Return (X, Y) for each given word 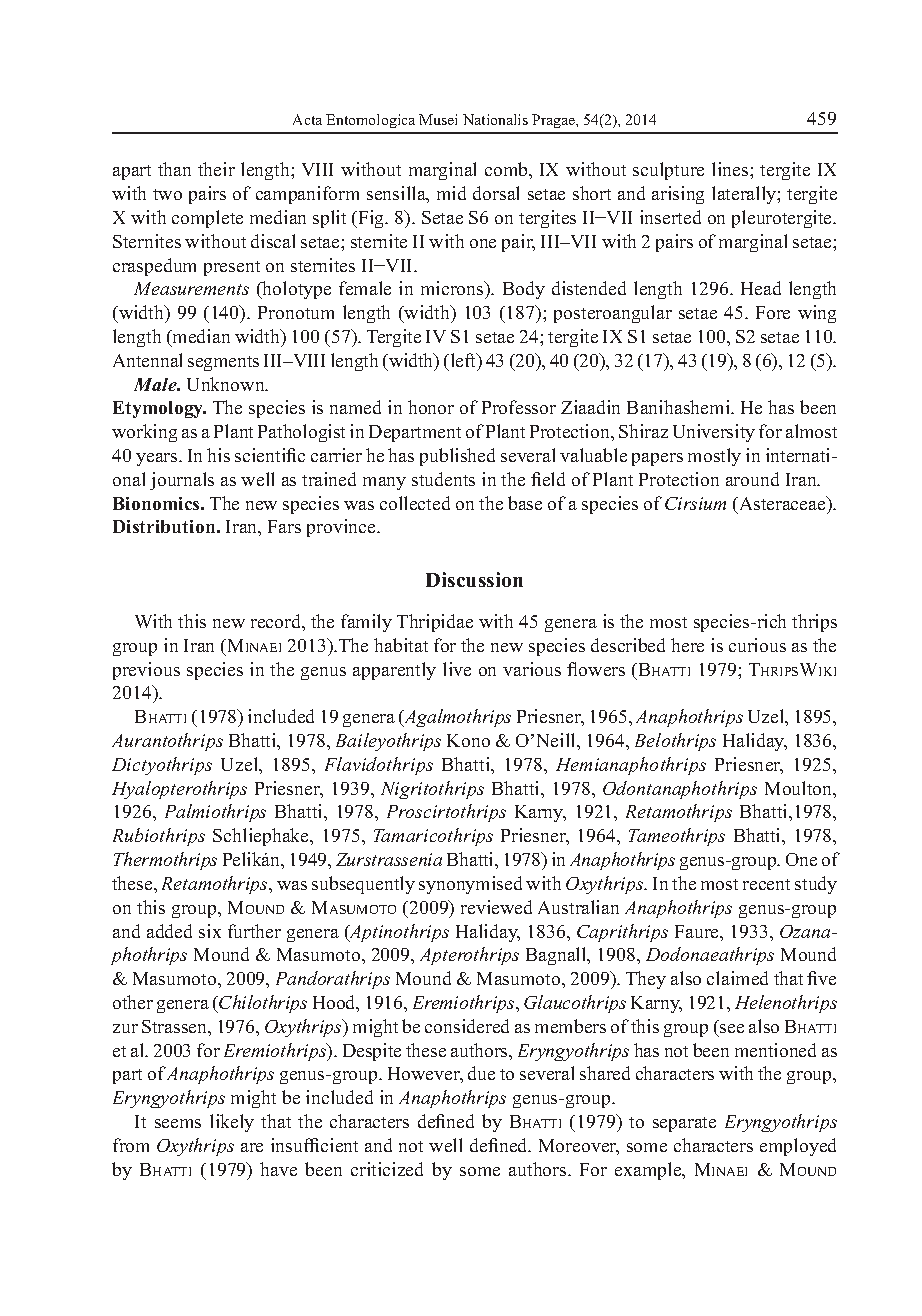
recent (766, 884)
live (457, 669)
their (216, 169)
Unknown (227, 384)
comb (507, 169)
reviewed (496, 907)
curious (757, 645)
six (210, 931)
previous (146, 671)
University (714, 433)
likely (232, 1123)
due (481, 1073)
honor (431, 407)
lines (731, 169)
